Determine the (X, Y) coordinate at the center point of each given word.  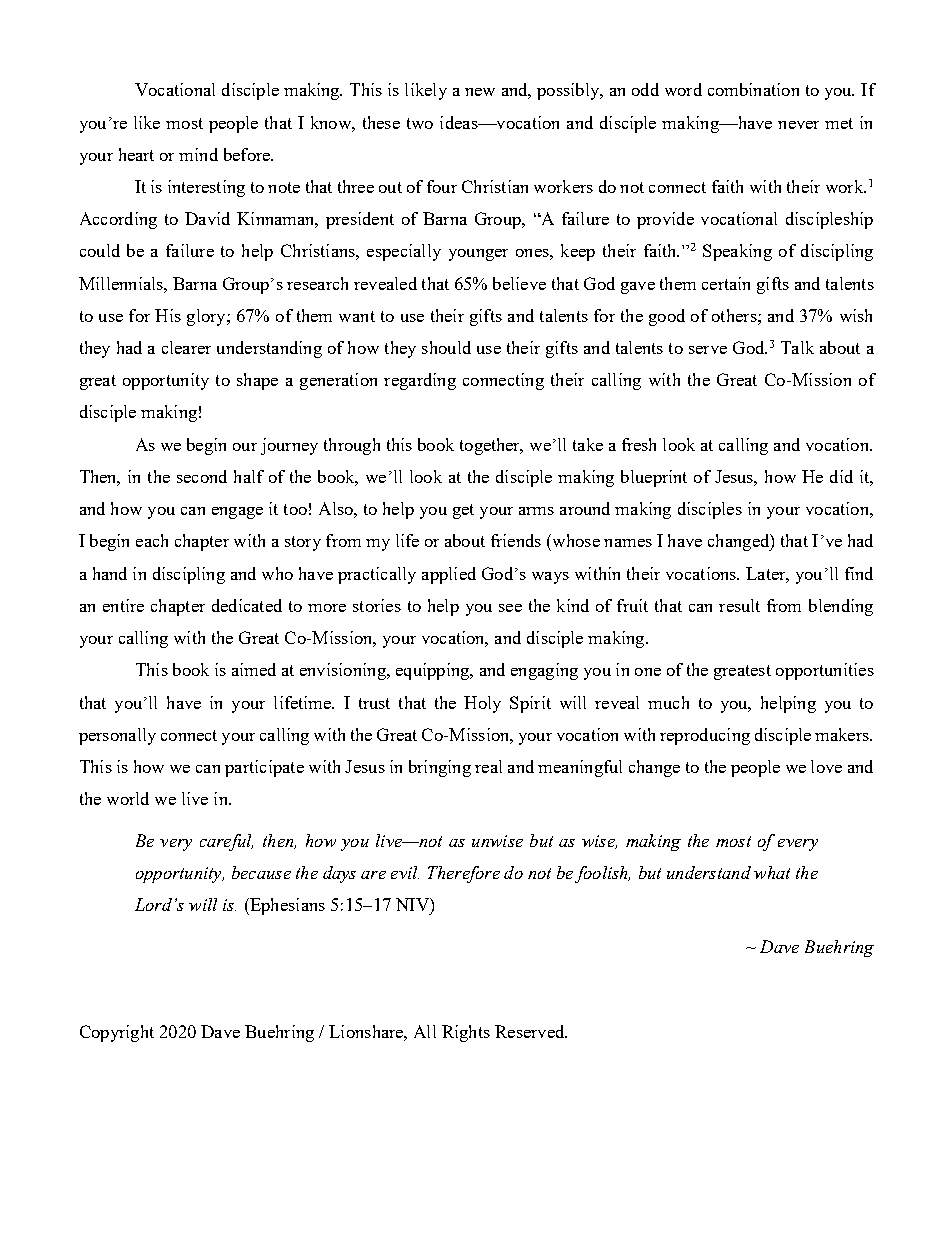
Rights (466, 1033)
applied (449, 575)
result (739, 605)
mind (198, 154)
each (152, 540)
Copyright (117, 1033)
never (798, 125)
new (480, 92)
